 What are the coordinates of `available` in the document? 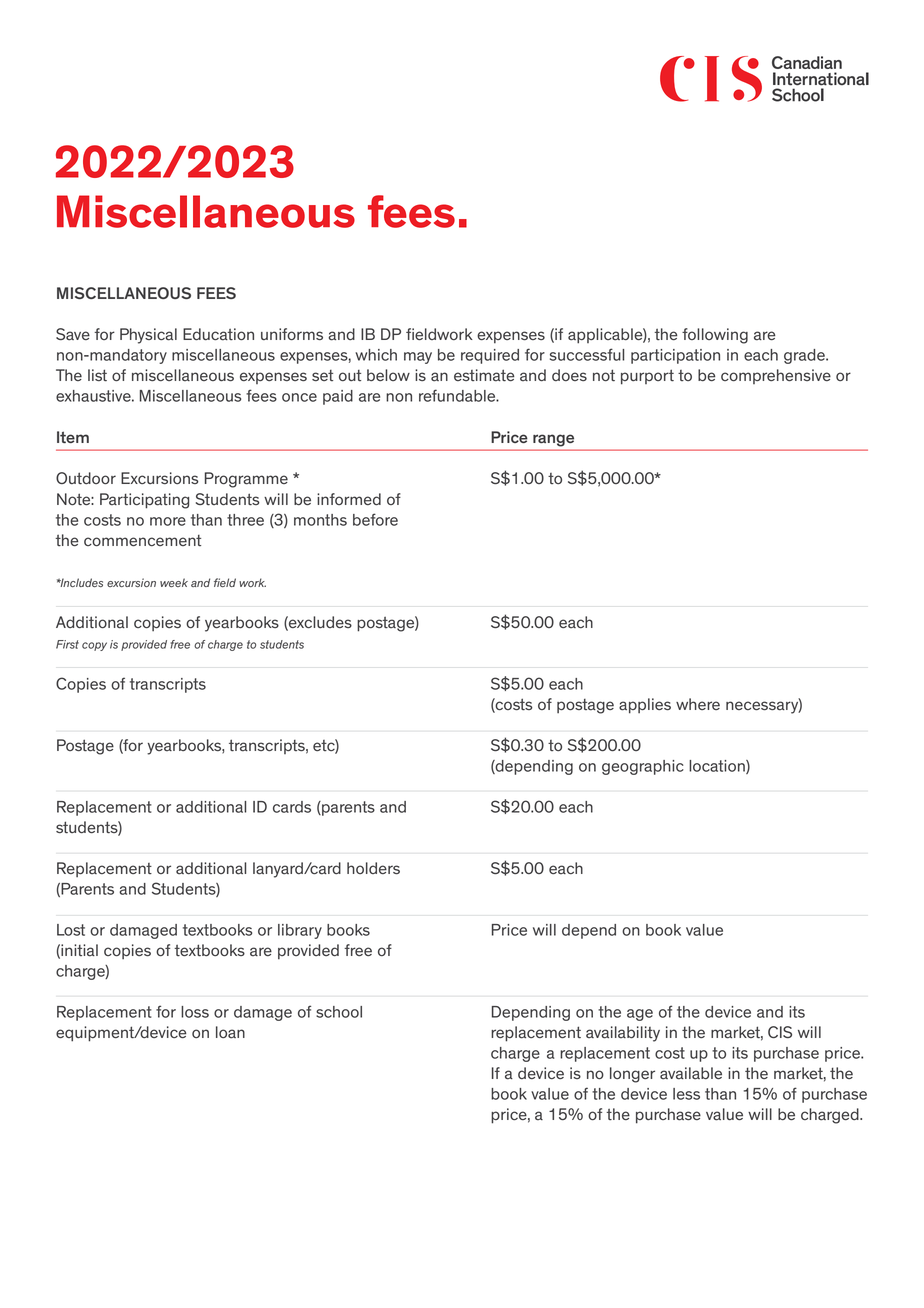 It's located at (691, 1073).
